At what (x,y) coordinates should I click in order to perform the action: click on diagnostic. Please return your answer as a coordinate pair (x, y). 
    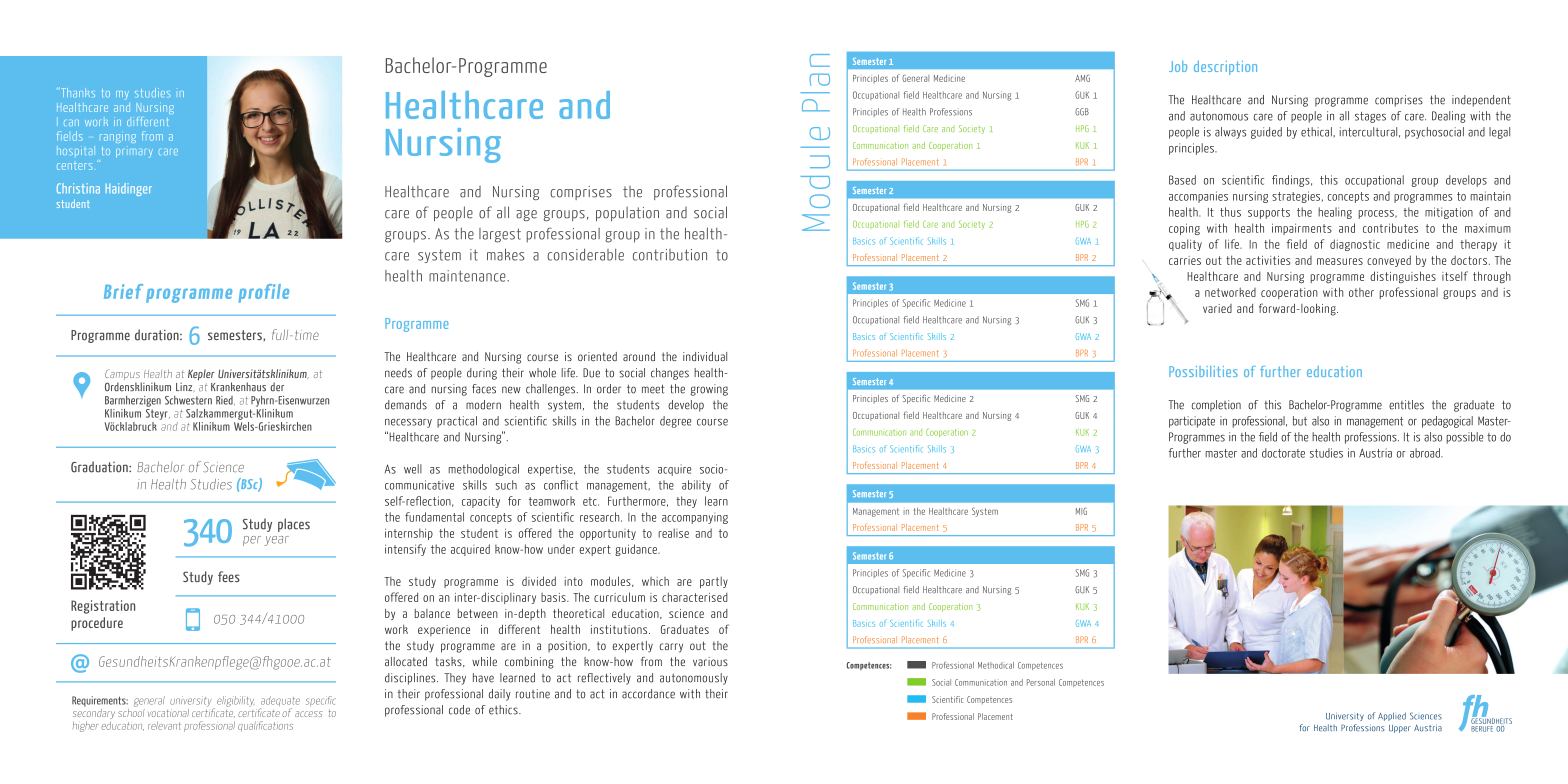
    Looking at the image, I should click on (1355, 245).
